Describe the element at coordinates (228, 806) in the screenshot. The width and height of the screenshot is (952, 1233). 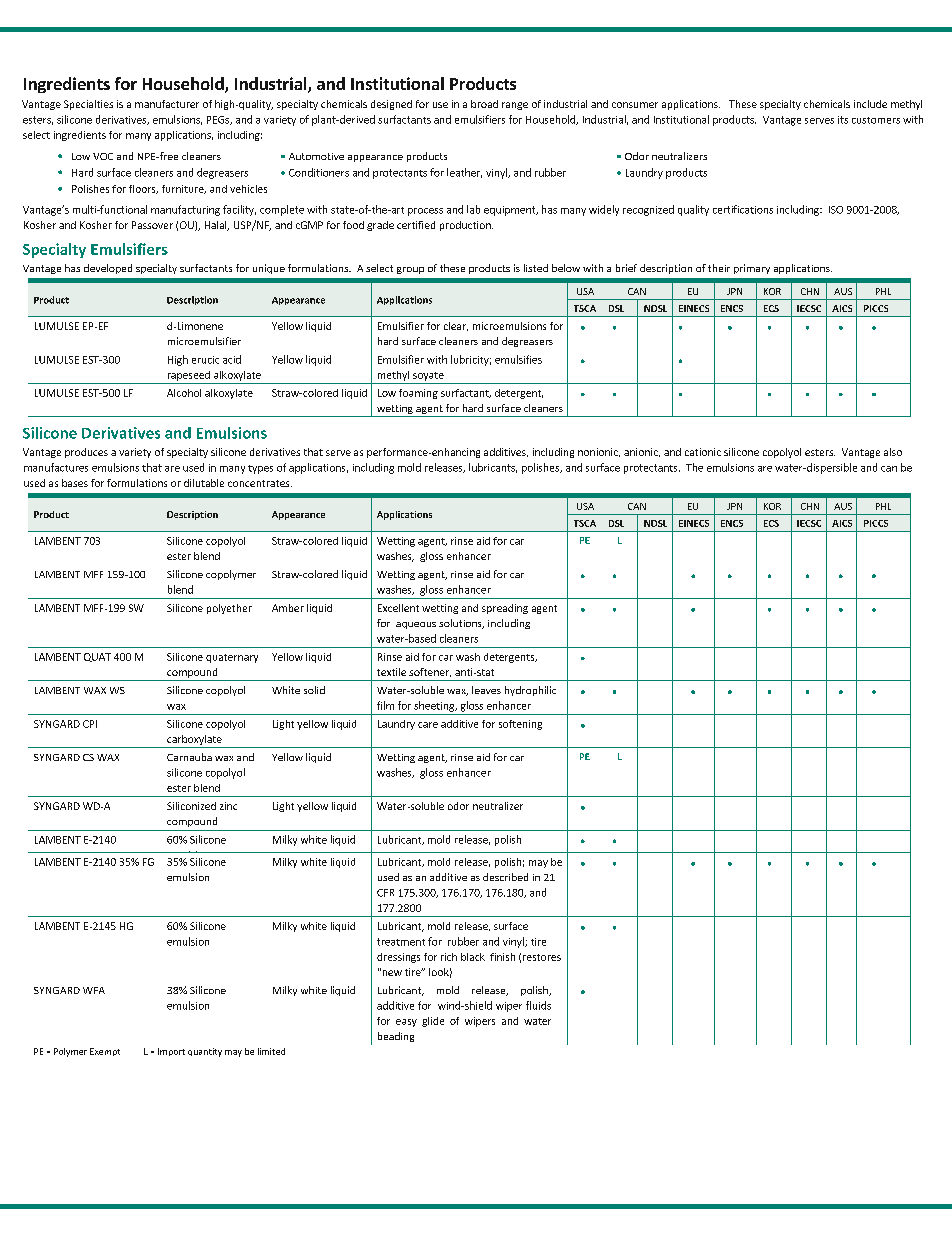
I see `zinc` at that location.
